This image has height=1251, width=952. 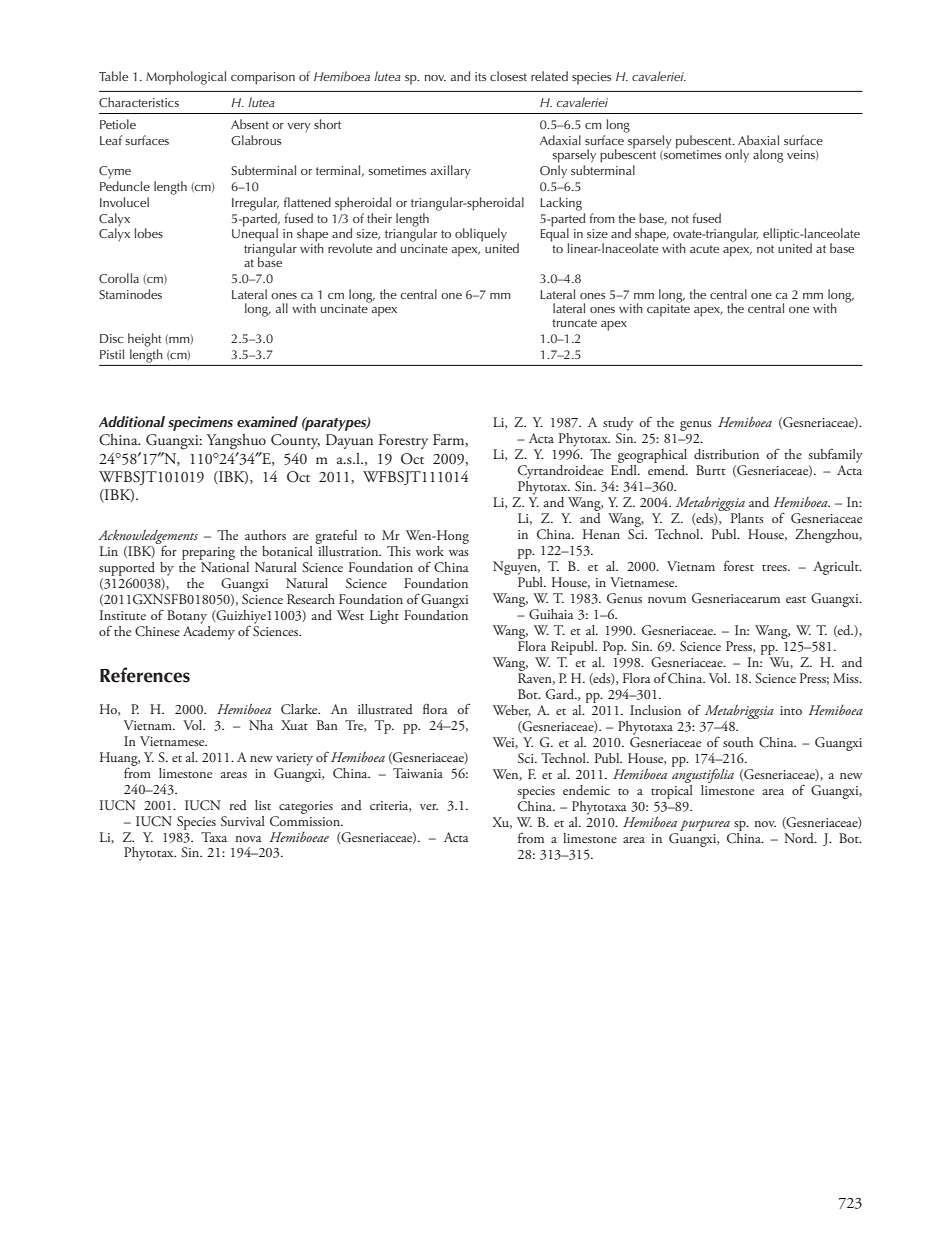 What do you see at coordinates (208, 553) in the image?
I see `preparing` at bounding box center [208, 553].
